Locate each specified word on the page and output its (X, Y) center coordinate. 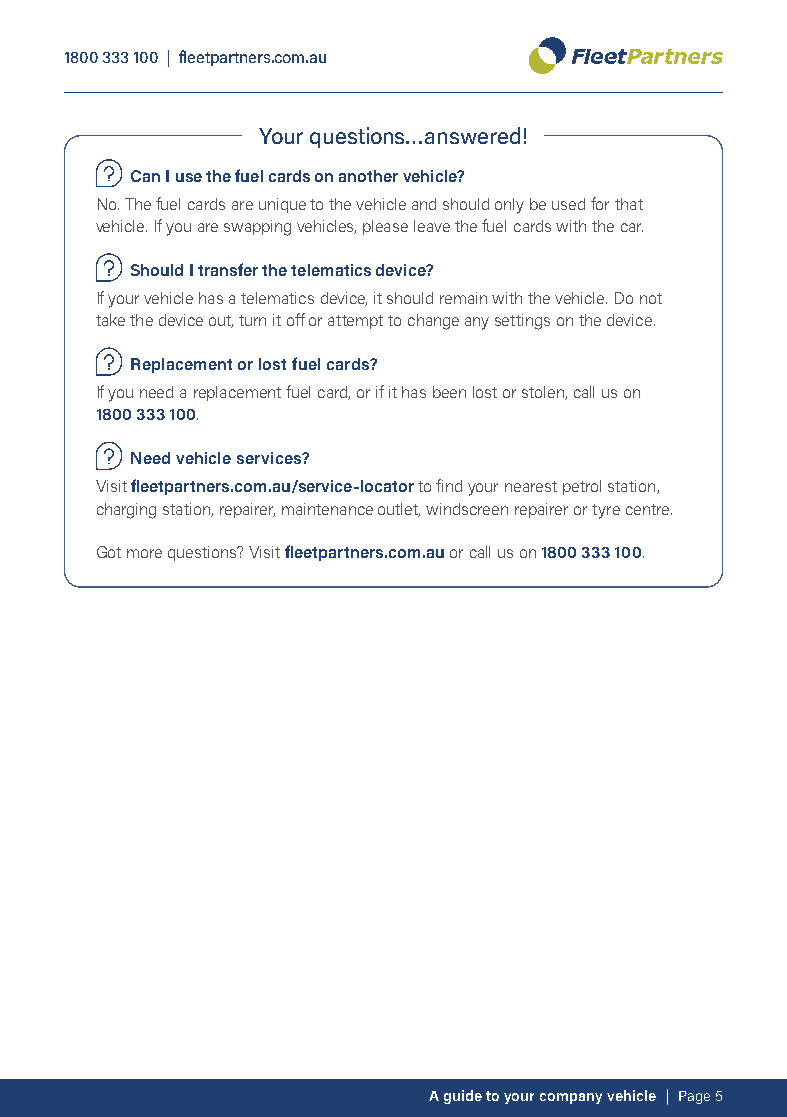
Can (145, 176)
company (571, 1098)
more (144, 553)
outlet (399, 510)
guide (463, 1097)
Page (694, 1097)
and (424, 204)
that (629, 204)
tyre (606, 511)
